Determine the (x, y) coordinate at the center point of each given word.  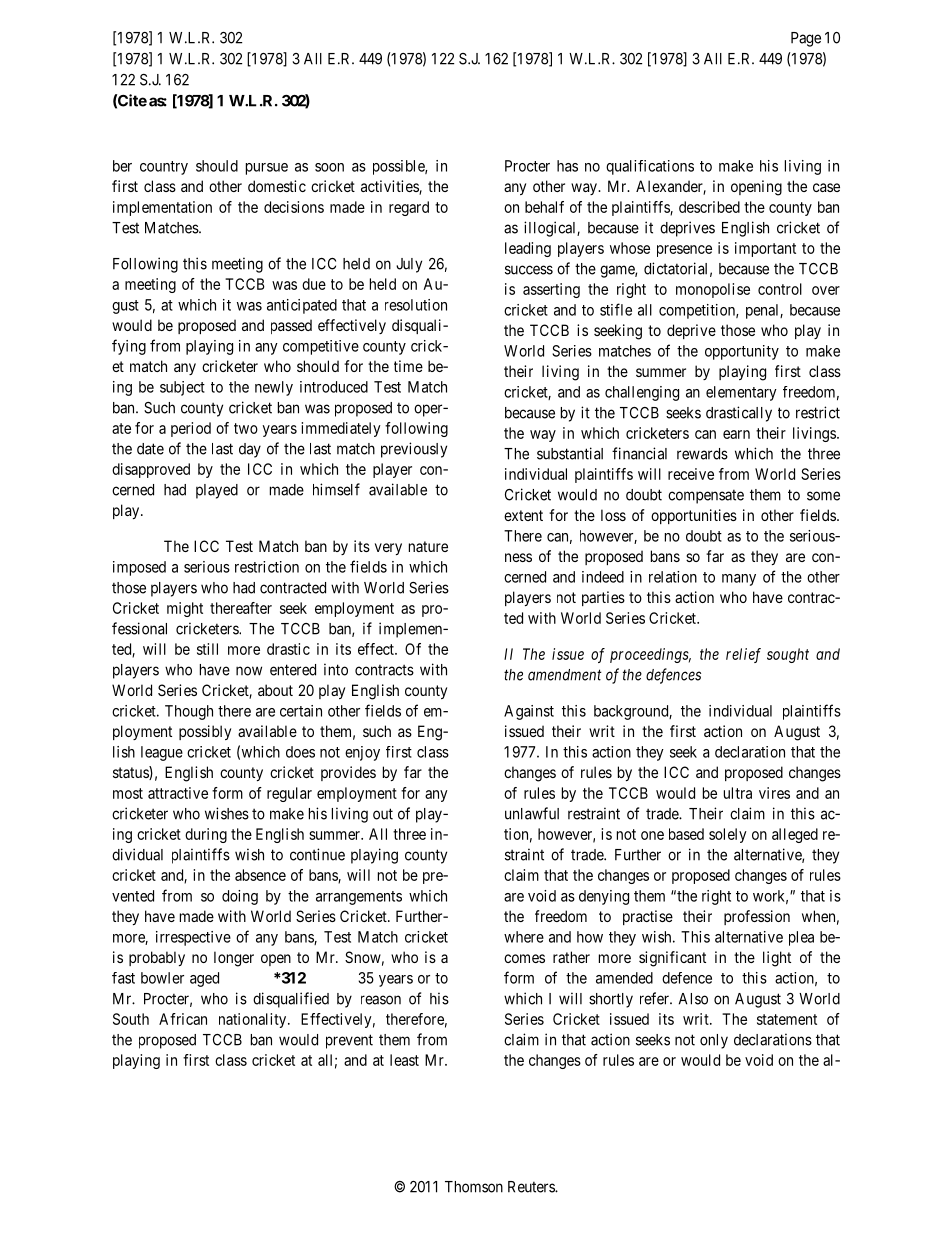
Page (806, 39)
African (183, 1019)
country (164, 168)
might (185, 609)
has (567, 166)
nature (428, 546)
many (739, 580)
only (714, 1041)
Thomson (474, 1187)
